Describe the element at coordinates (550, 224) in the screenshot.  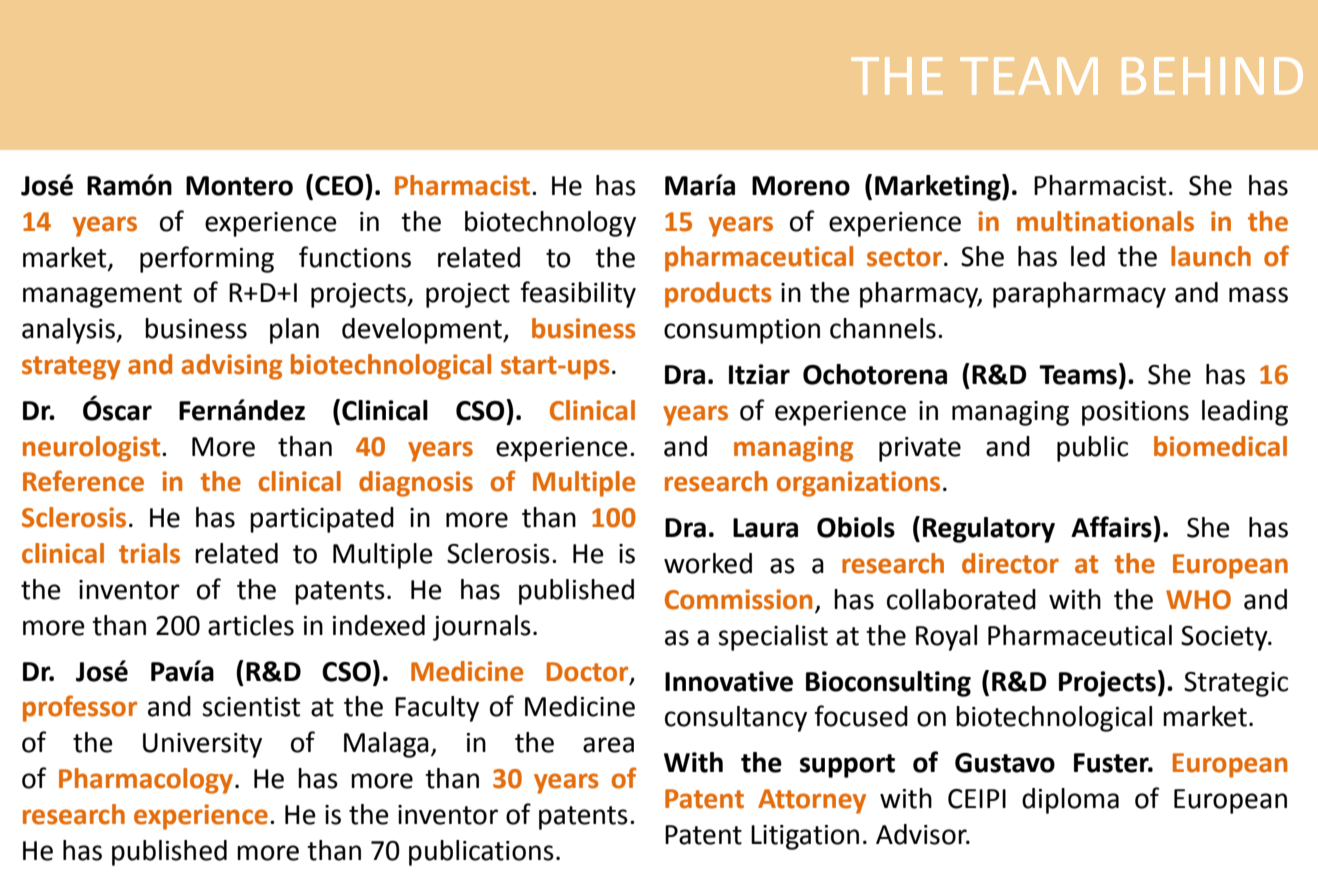
I see `biotechnology` at that location.
